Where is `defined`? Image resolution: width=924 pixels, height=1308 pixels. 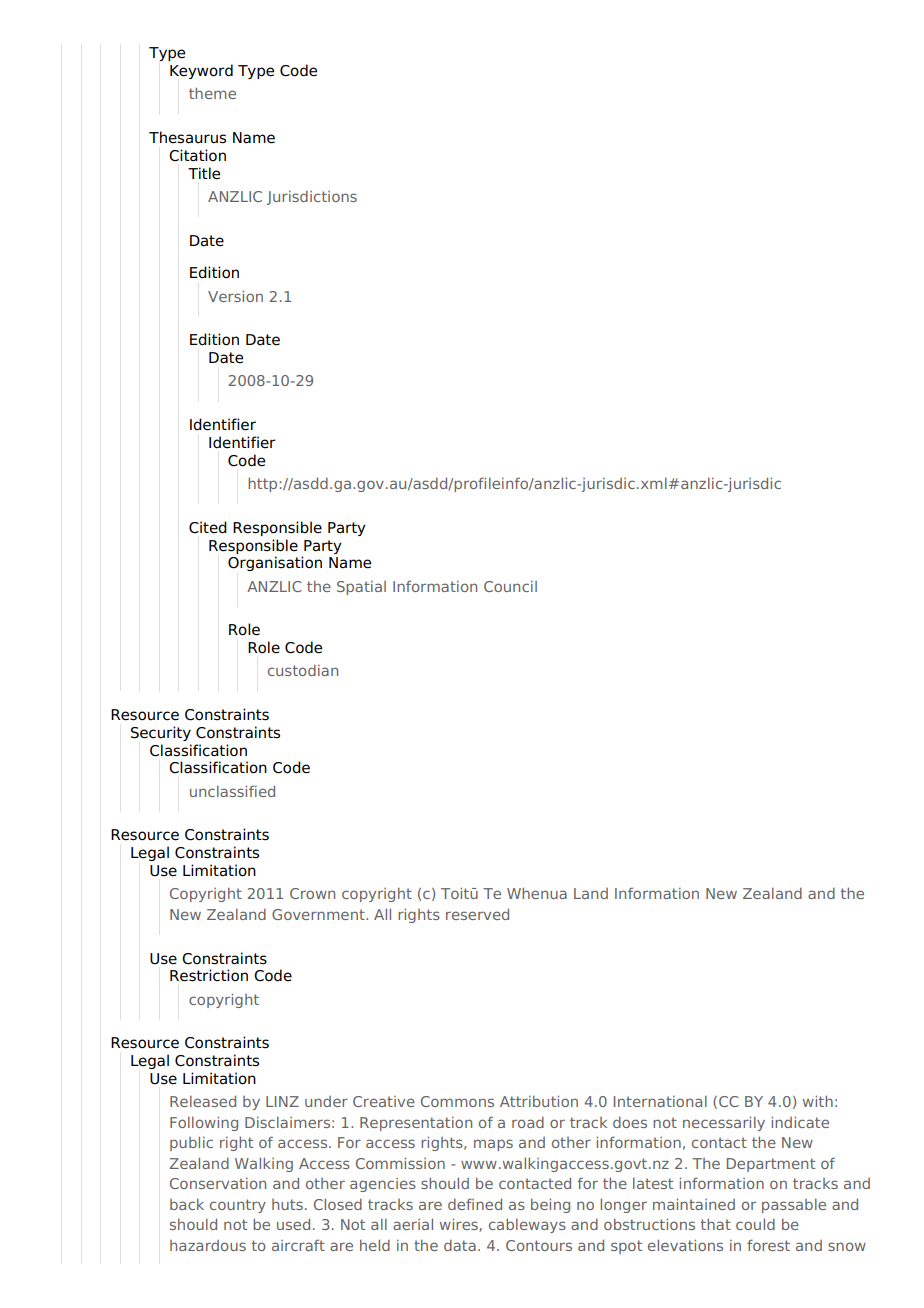
defined is located at coordinates (475, 1204).
